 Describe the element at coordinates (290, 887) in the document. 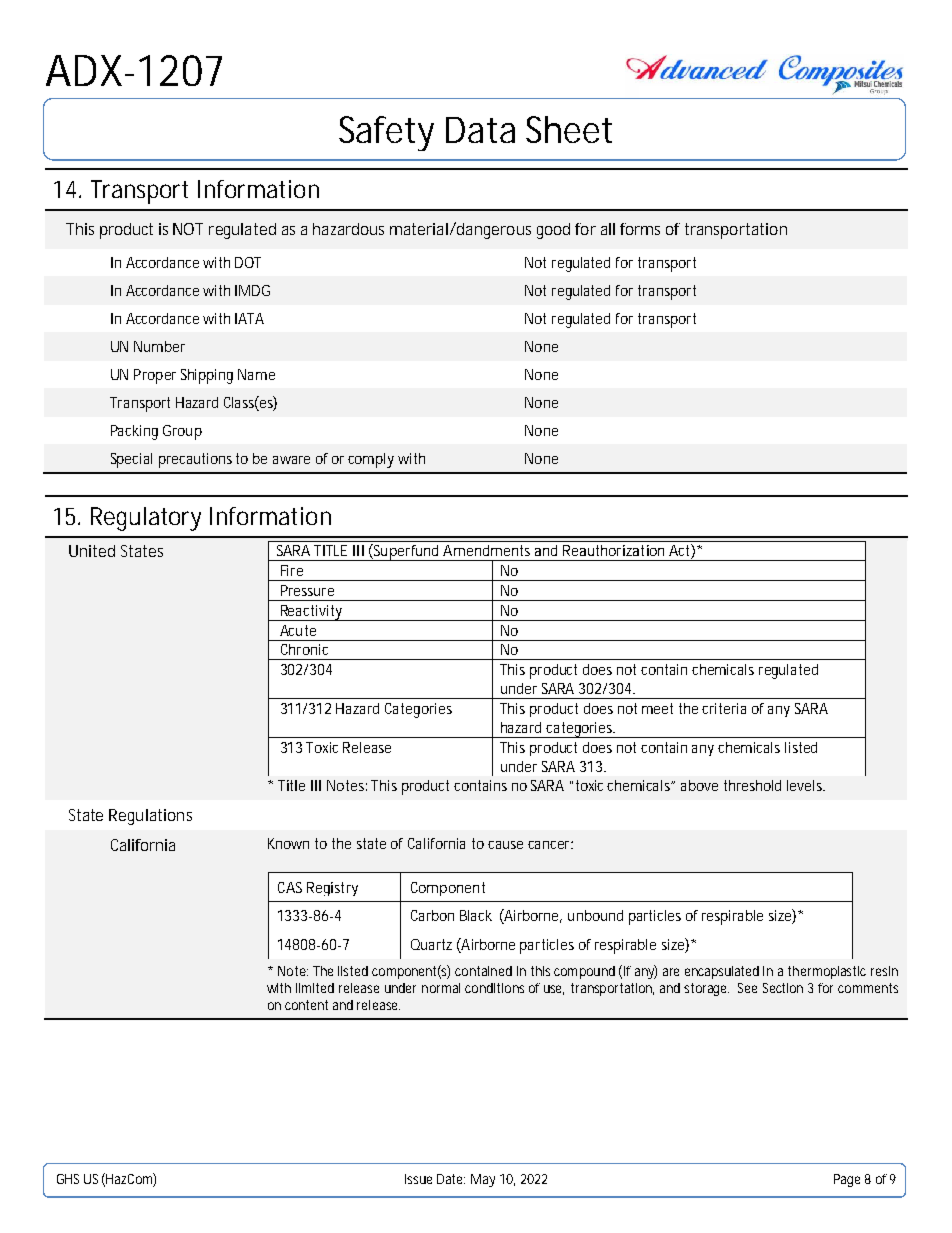

I see `CAS` at that location.
